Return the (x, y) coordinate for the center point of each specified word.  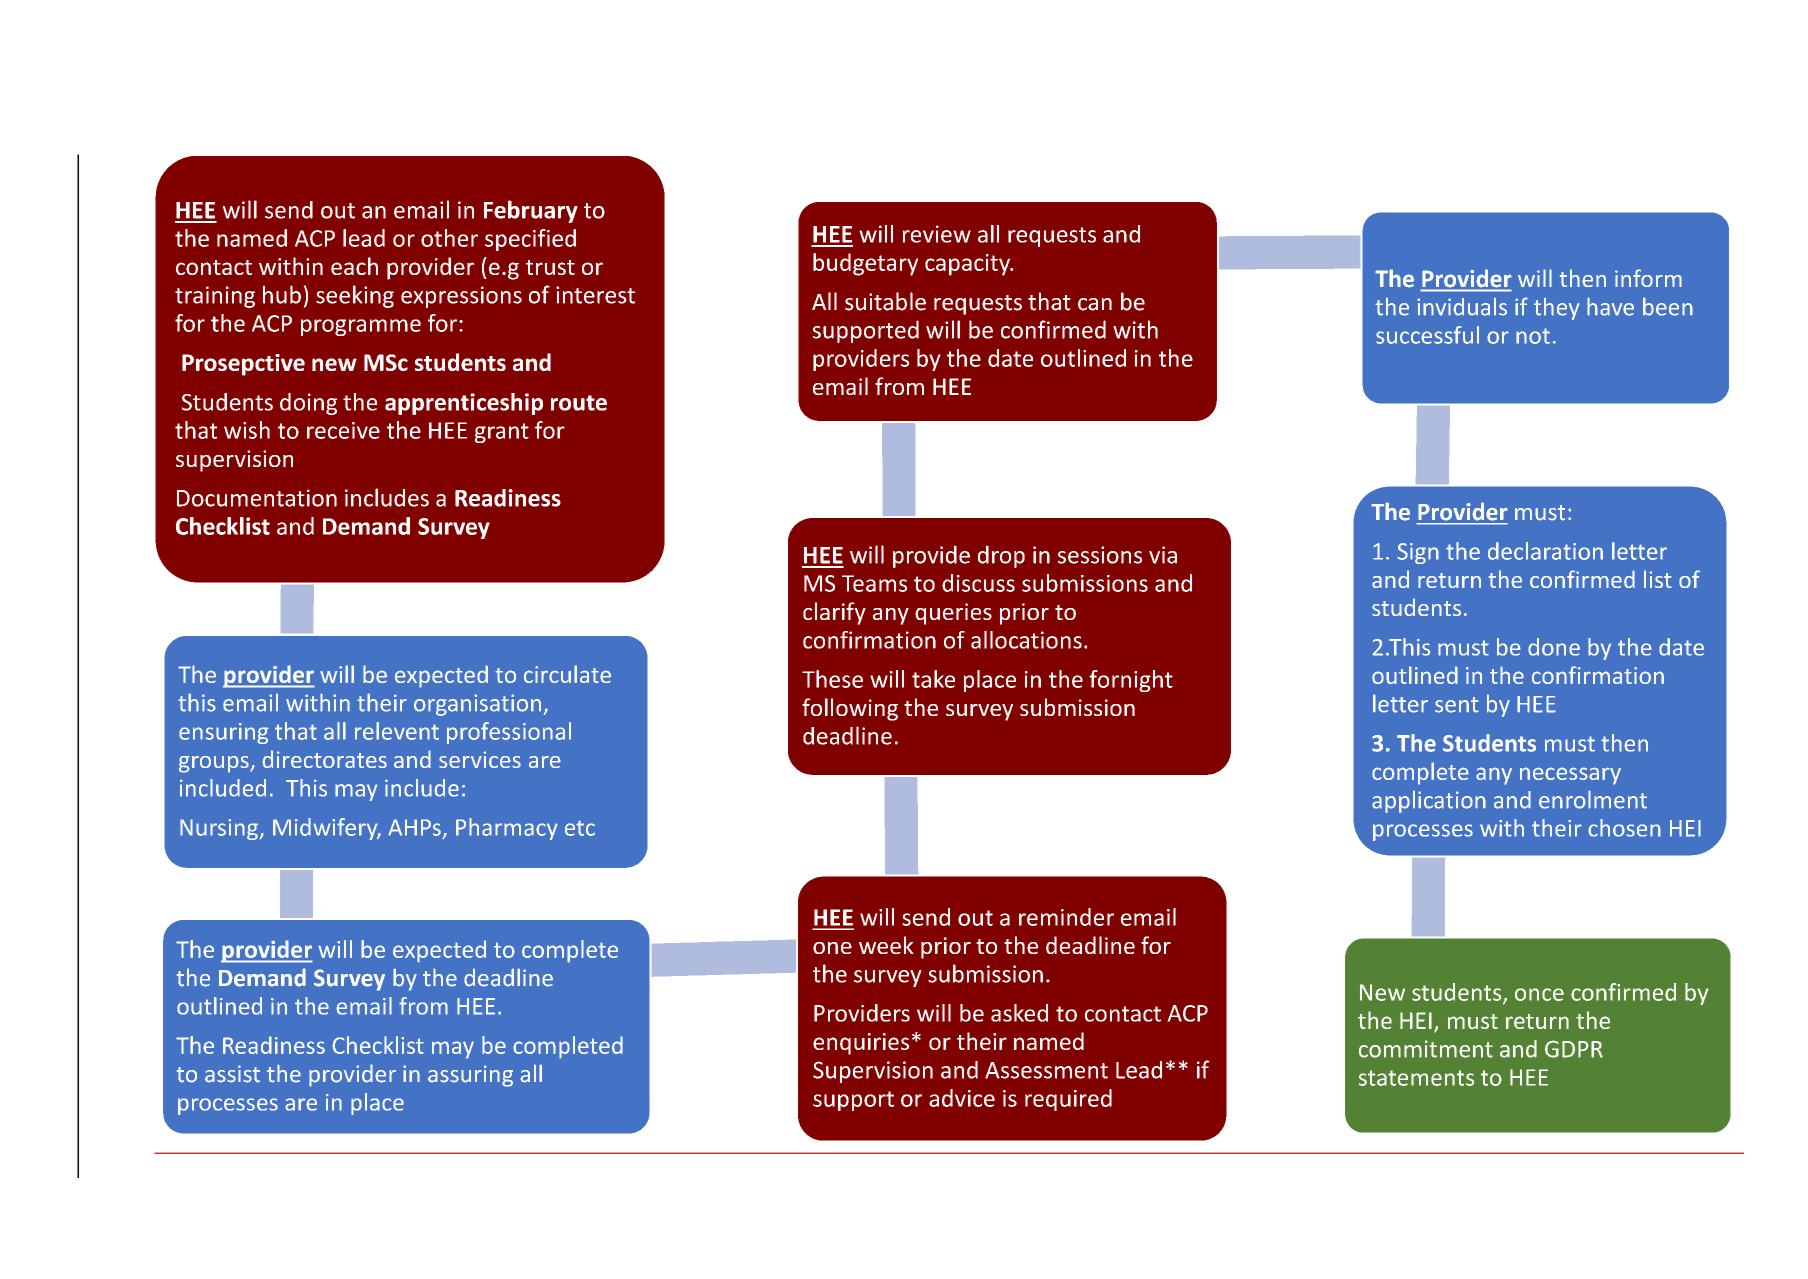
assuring (470, 1076)
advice (962, 1098)
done (1554, 647)
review (937, 234)
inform (1648, 278)
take (933, 679)
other (449, 238)
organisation (477, 705)
